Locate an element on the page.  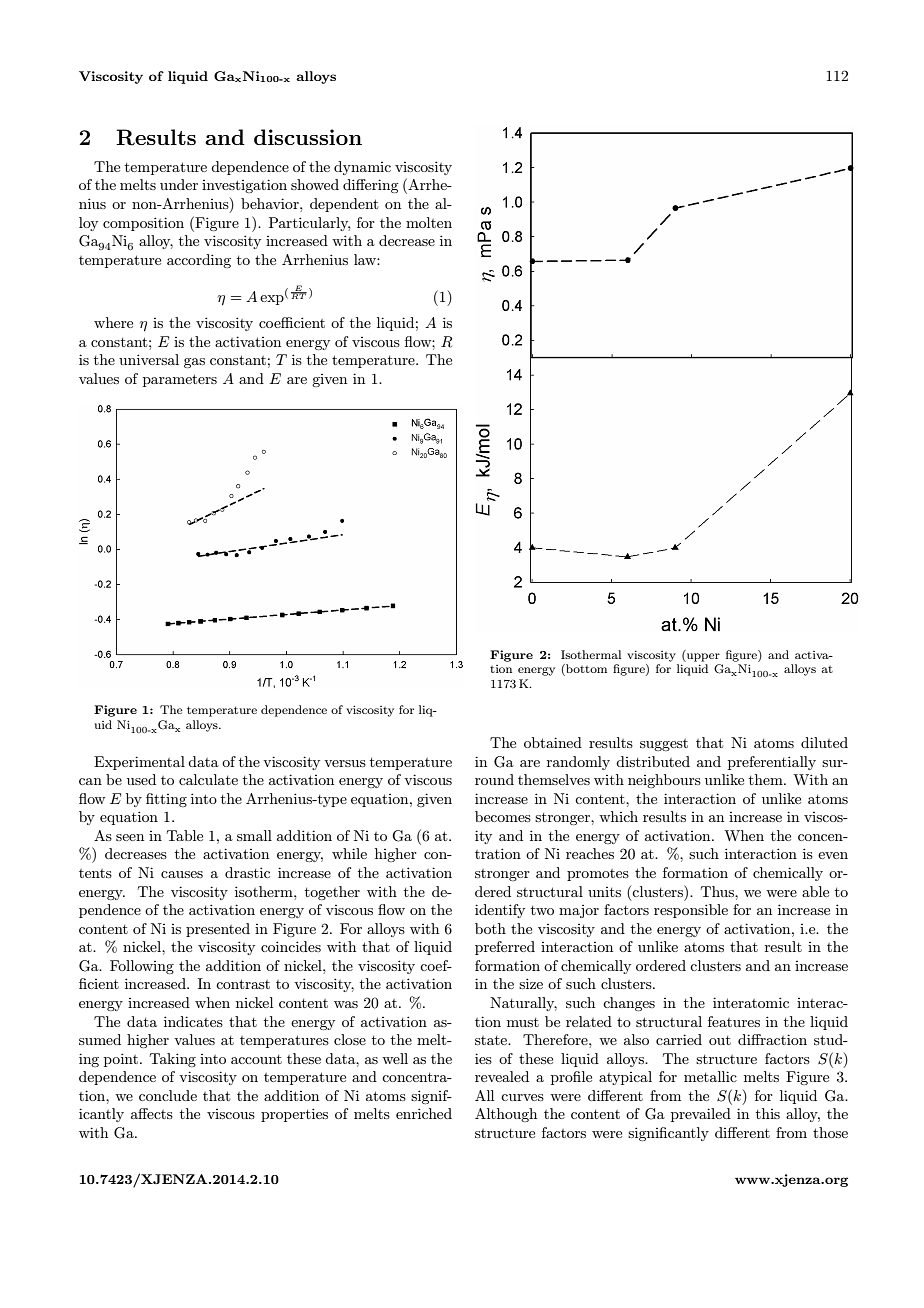
conclude is located at coordinates (168, 1095).
